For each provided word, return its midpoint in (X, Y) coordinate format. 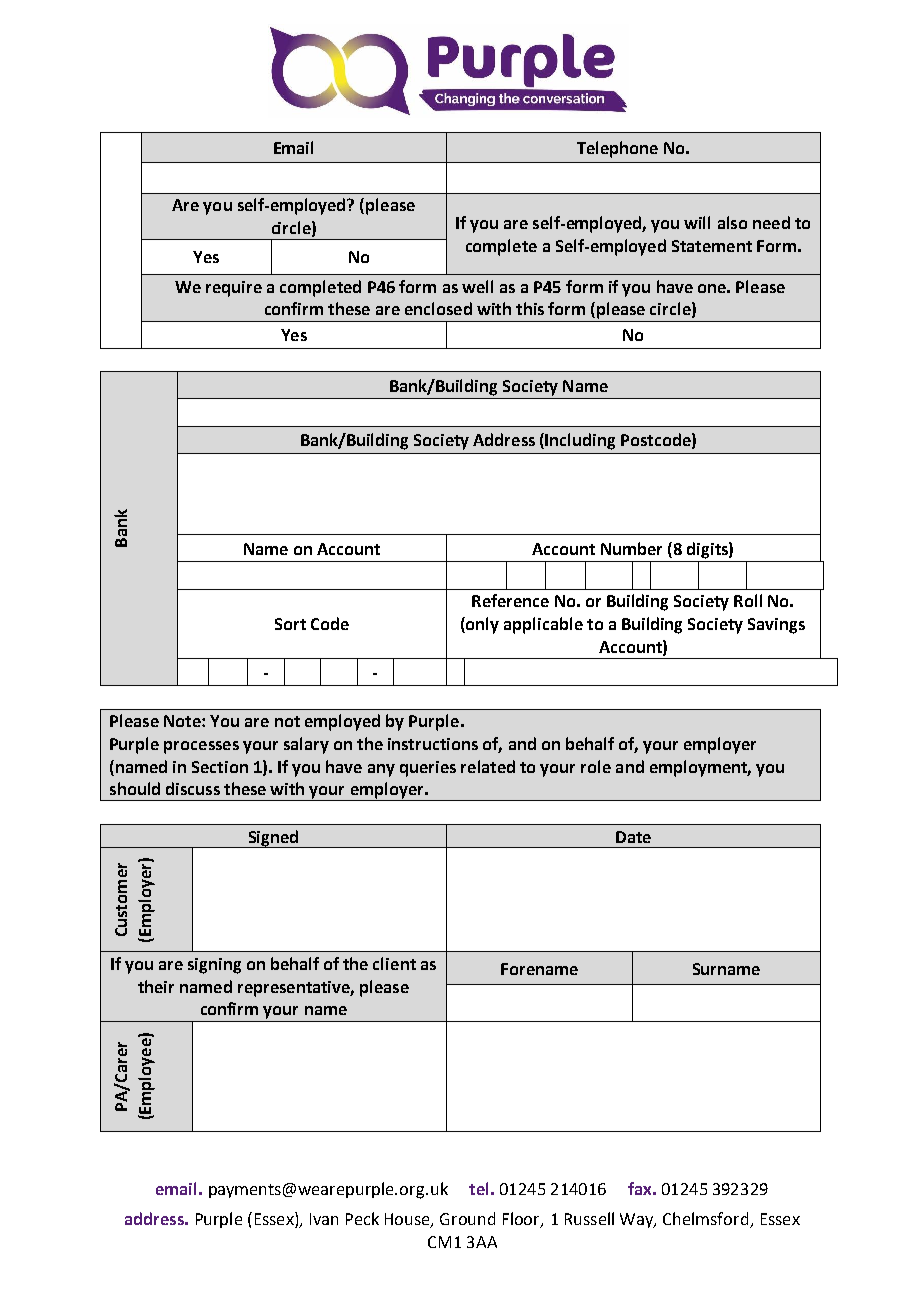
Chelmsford (707, 1220)
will (697, 222)
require (234, 289)
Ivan (324, 1219)
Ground (467, 1218)
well (477, 286)
